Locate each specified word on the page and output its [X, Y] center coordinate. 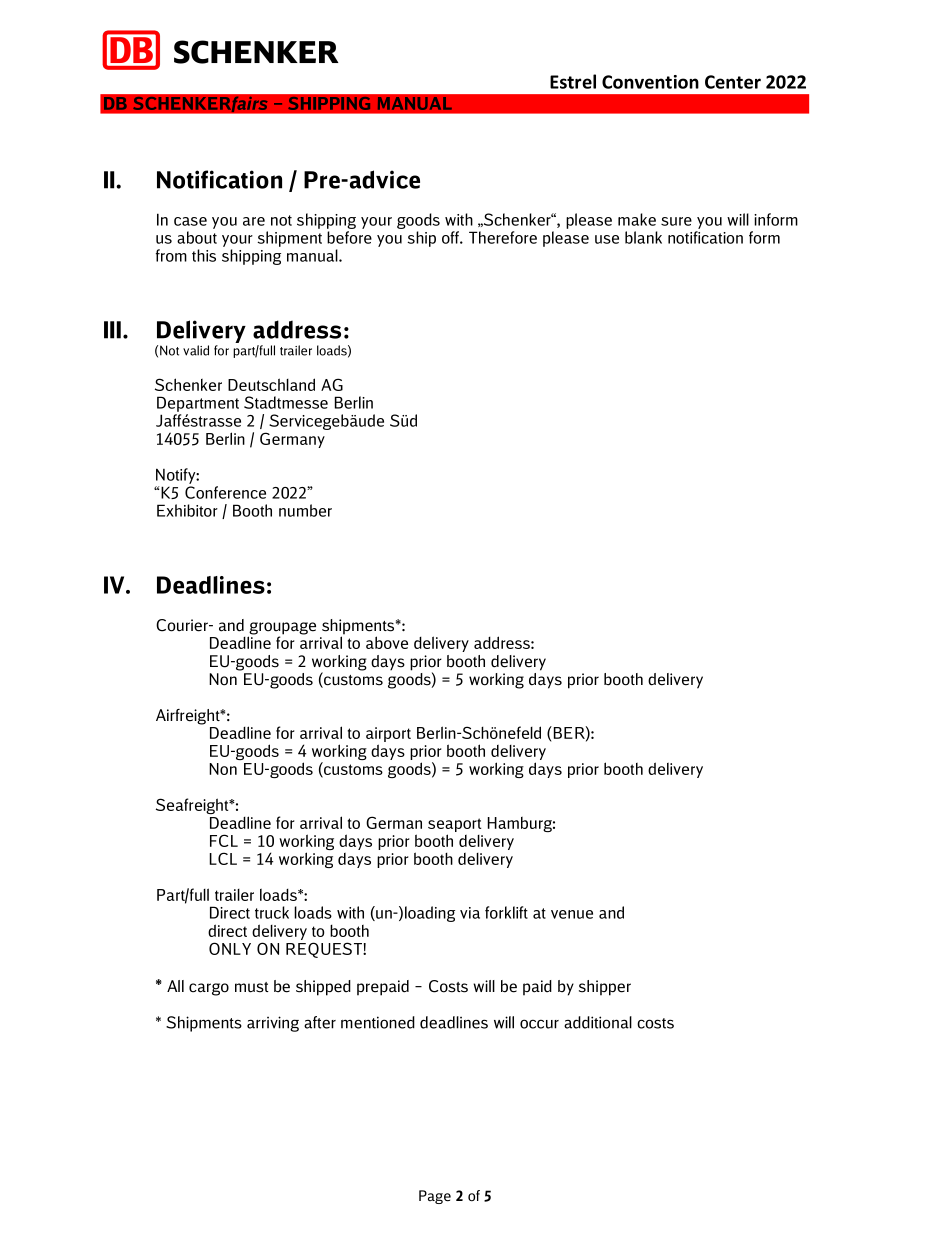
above [387, 642]
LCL [223, 858]
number [305, 510]
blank [643, 237]
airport [388, 736]
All [175, 986]
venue [572, 914]
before [349, 237]
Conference [225, 492]
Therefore [503, 237]
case [190, 221]
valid [196, 350]
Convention [650, 82]
